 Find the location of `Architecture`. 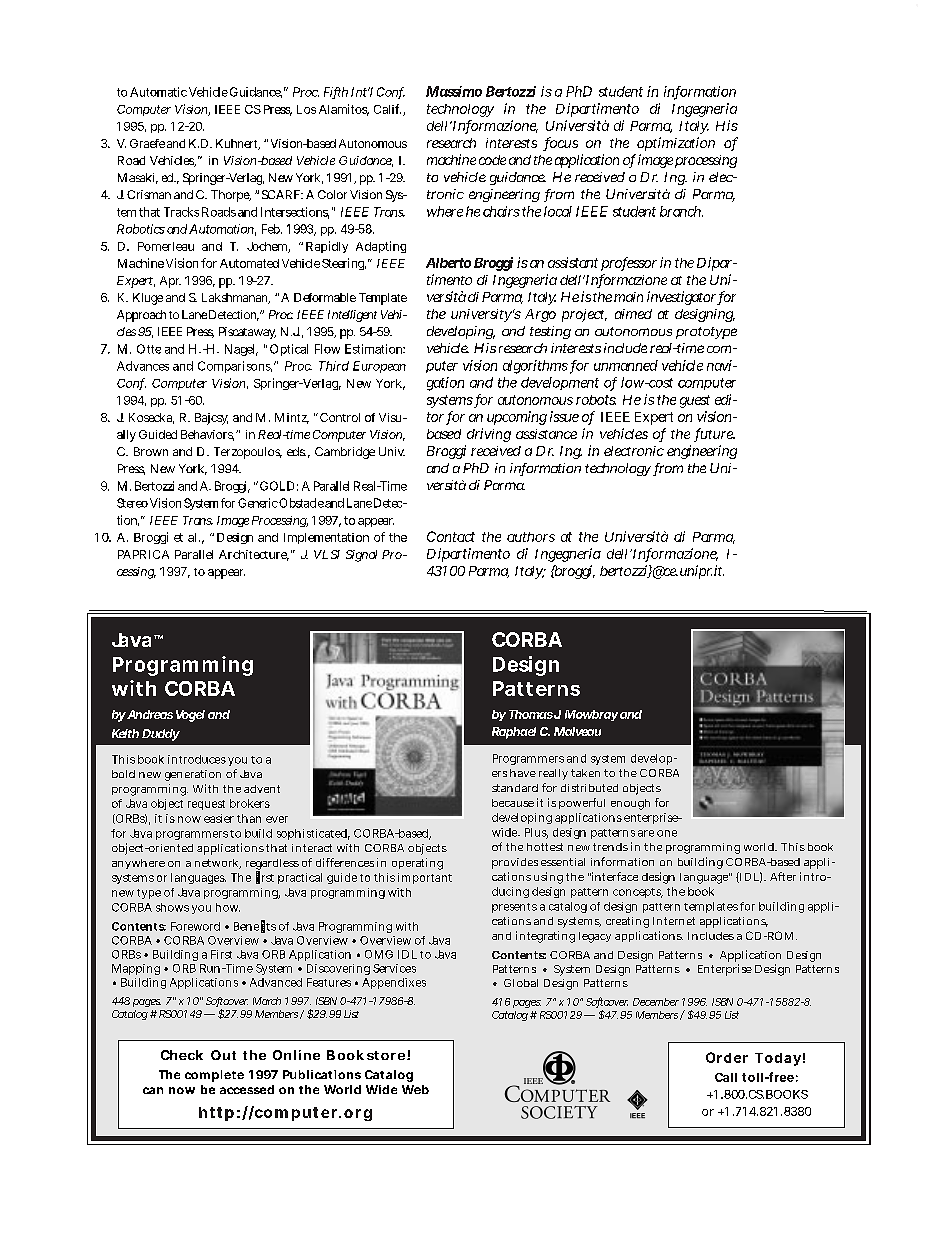

Architecture is located at coordinates (254, 555).
